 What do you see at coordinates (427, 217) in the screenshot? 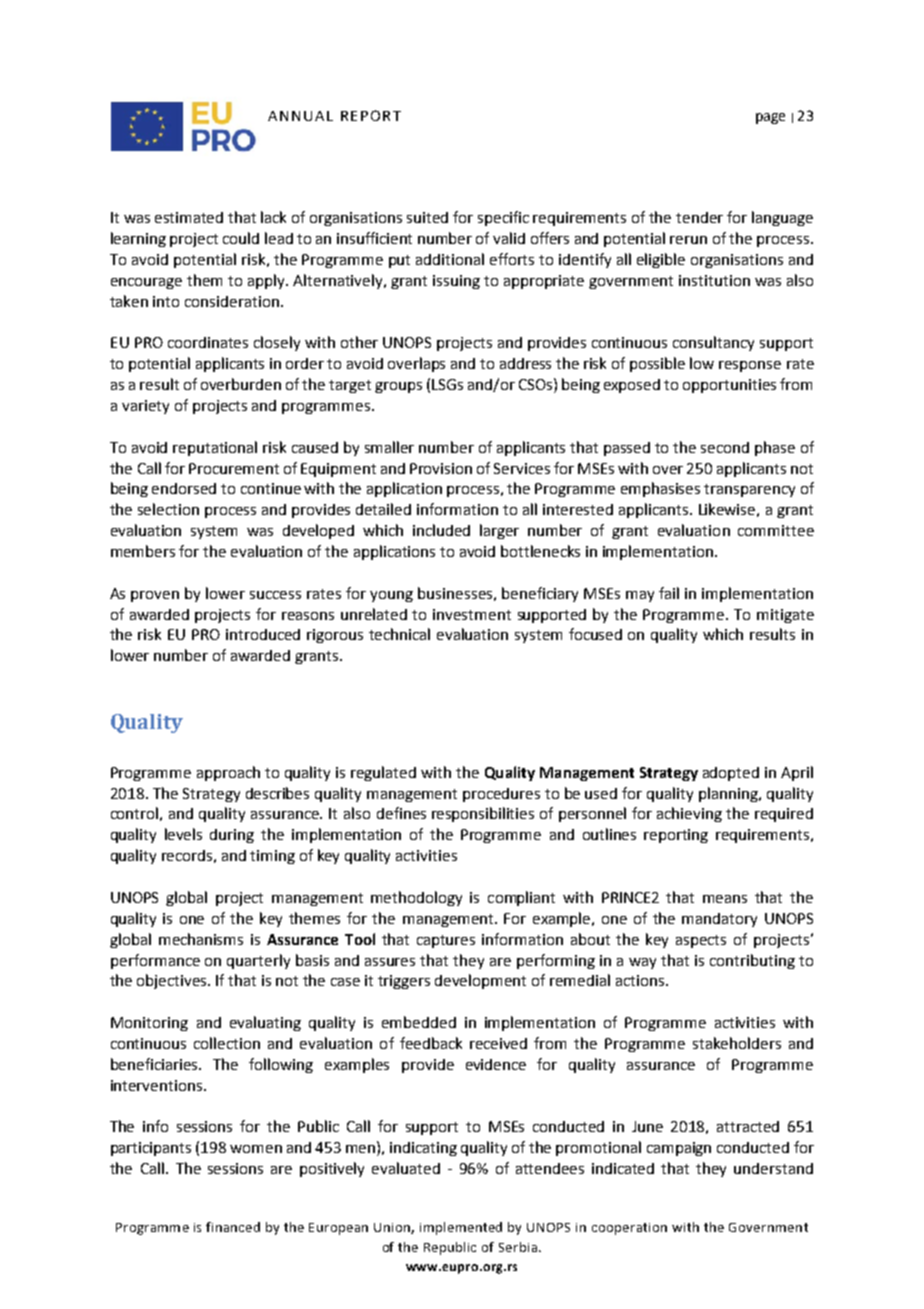
I see `suited` at bounding box center [427, 217].
